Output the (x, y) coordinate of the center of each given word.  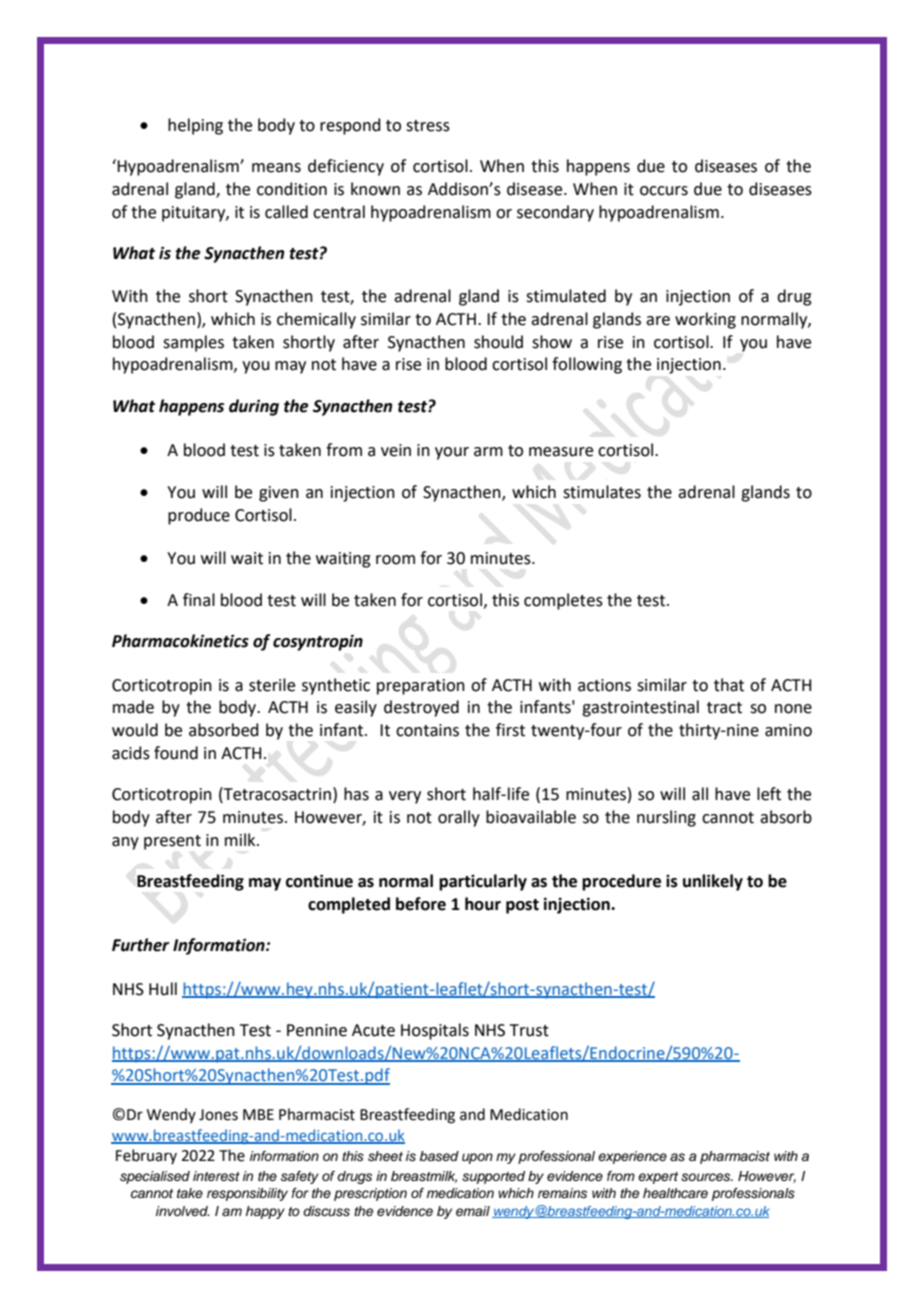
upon (477, 1158)
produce (199, 516)
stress (428, 126)
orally (459, 818)
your (452, 453)
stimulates (602, 492)
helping (195, 126)
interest (216, 1176)
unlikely (713, 882)
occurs (664, 191)
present (172, 842)
